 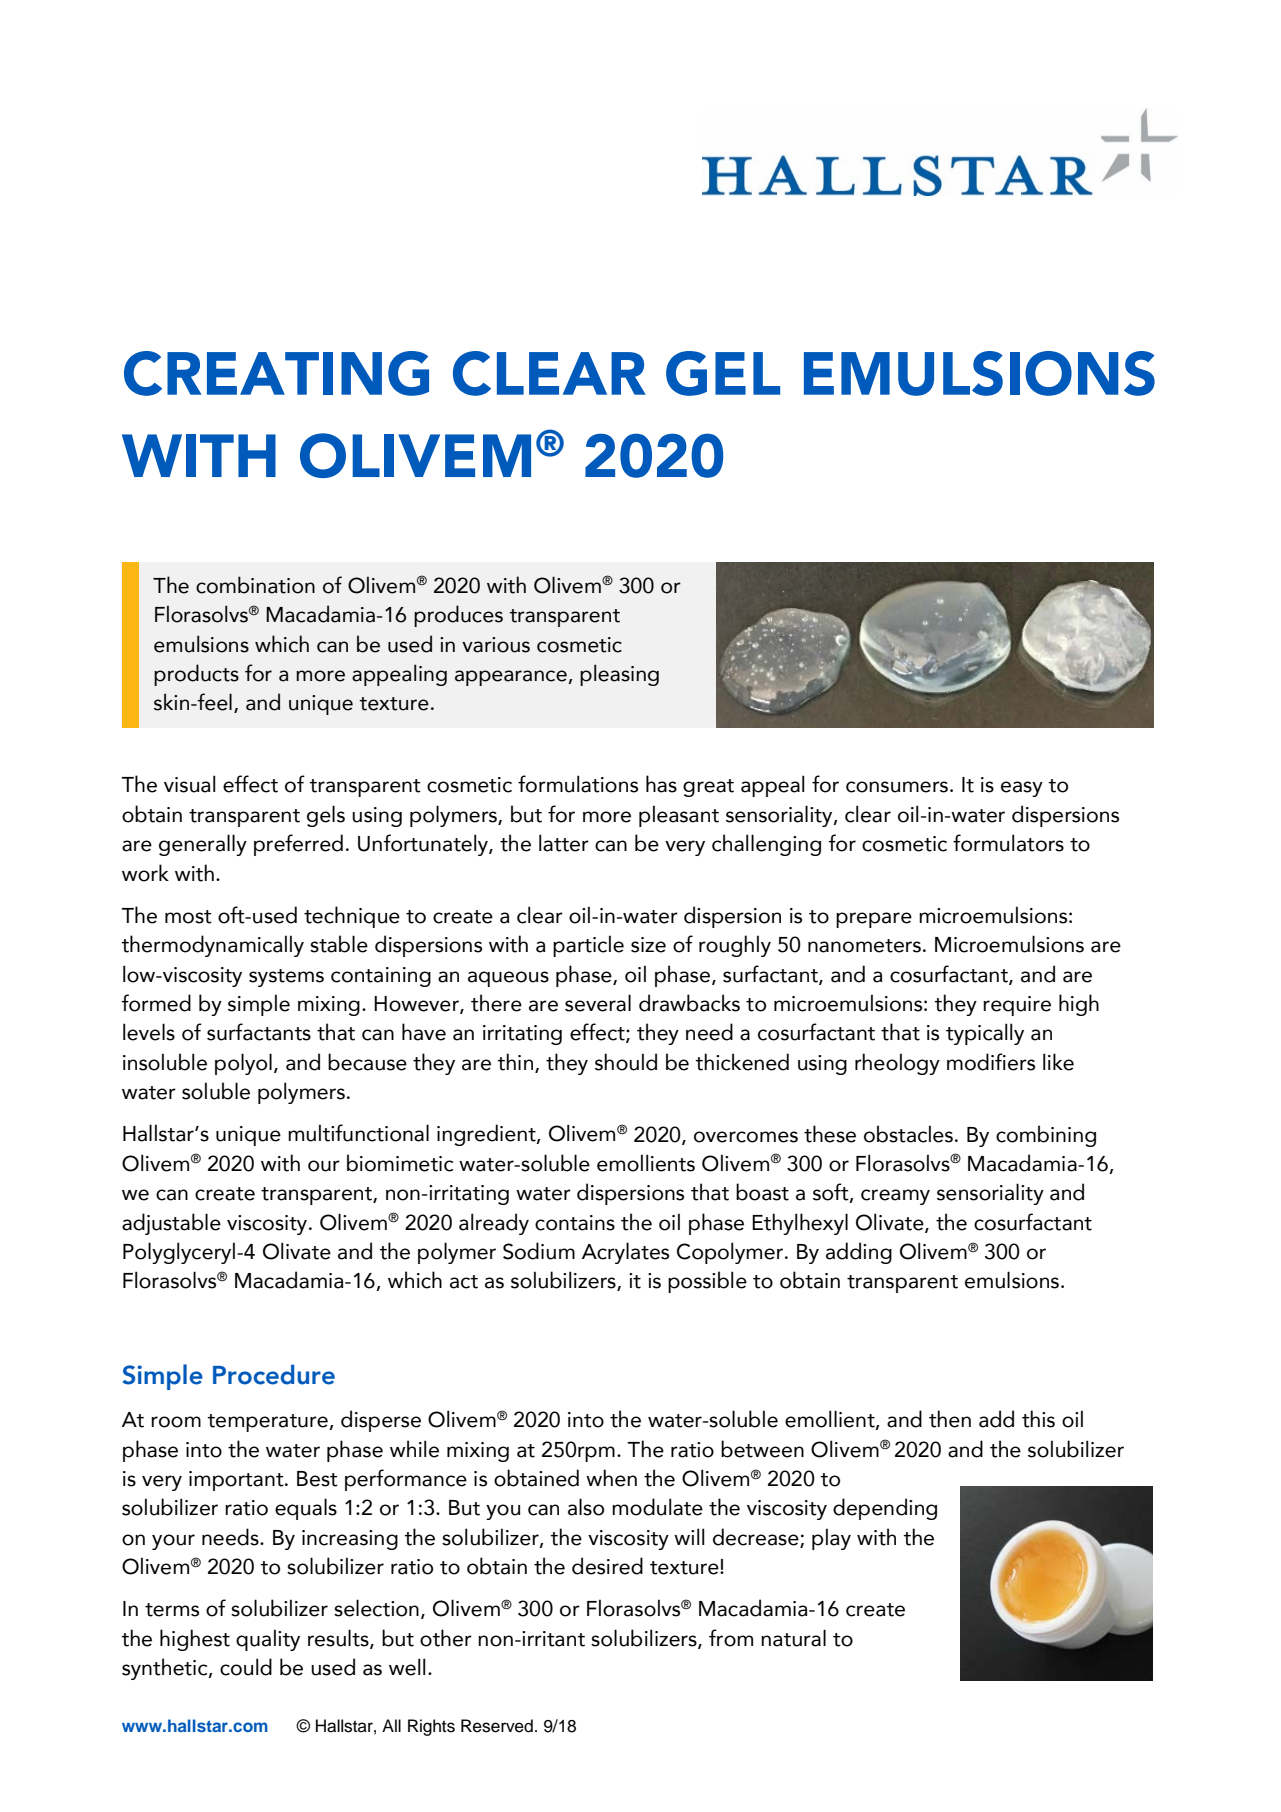 What do you see at coordinates (246, 1667) in the screenshot?
I see `could` at bounding box center [246, 1667].
